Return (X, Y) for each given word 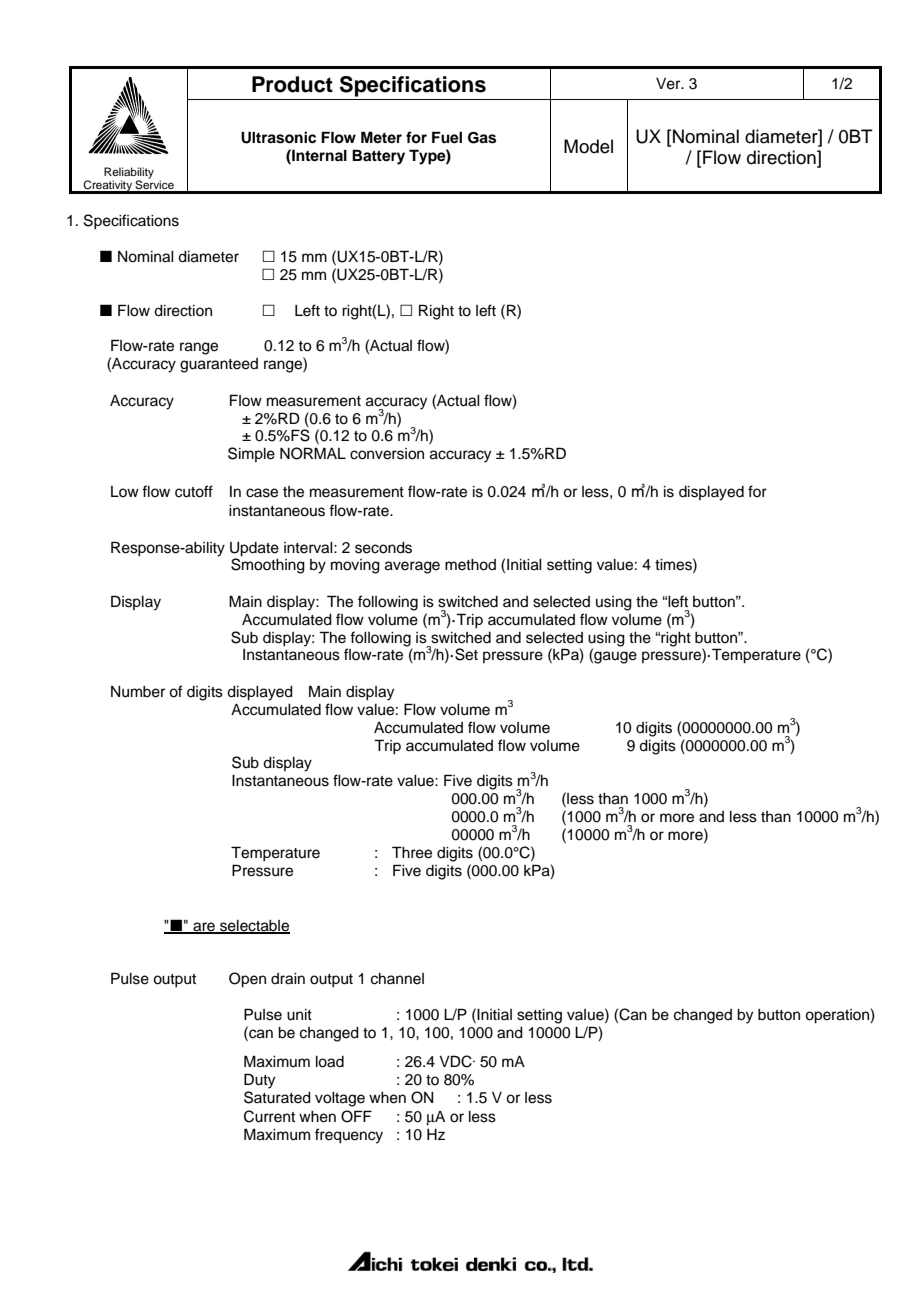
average (412, 567)
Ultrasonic (278, 137)
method (470, 565)
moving (355, 566)
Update (254, 549)
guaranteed (219, 365)
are (204, 928)
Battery (378, 157)
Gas (482, 138)
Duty (259, 1081)
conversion (387, 454)
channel (397, 979)
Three (412, 852)
